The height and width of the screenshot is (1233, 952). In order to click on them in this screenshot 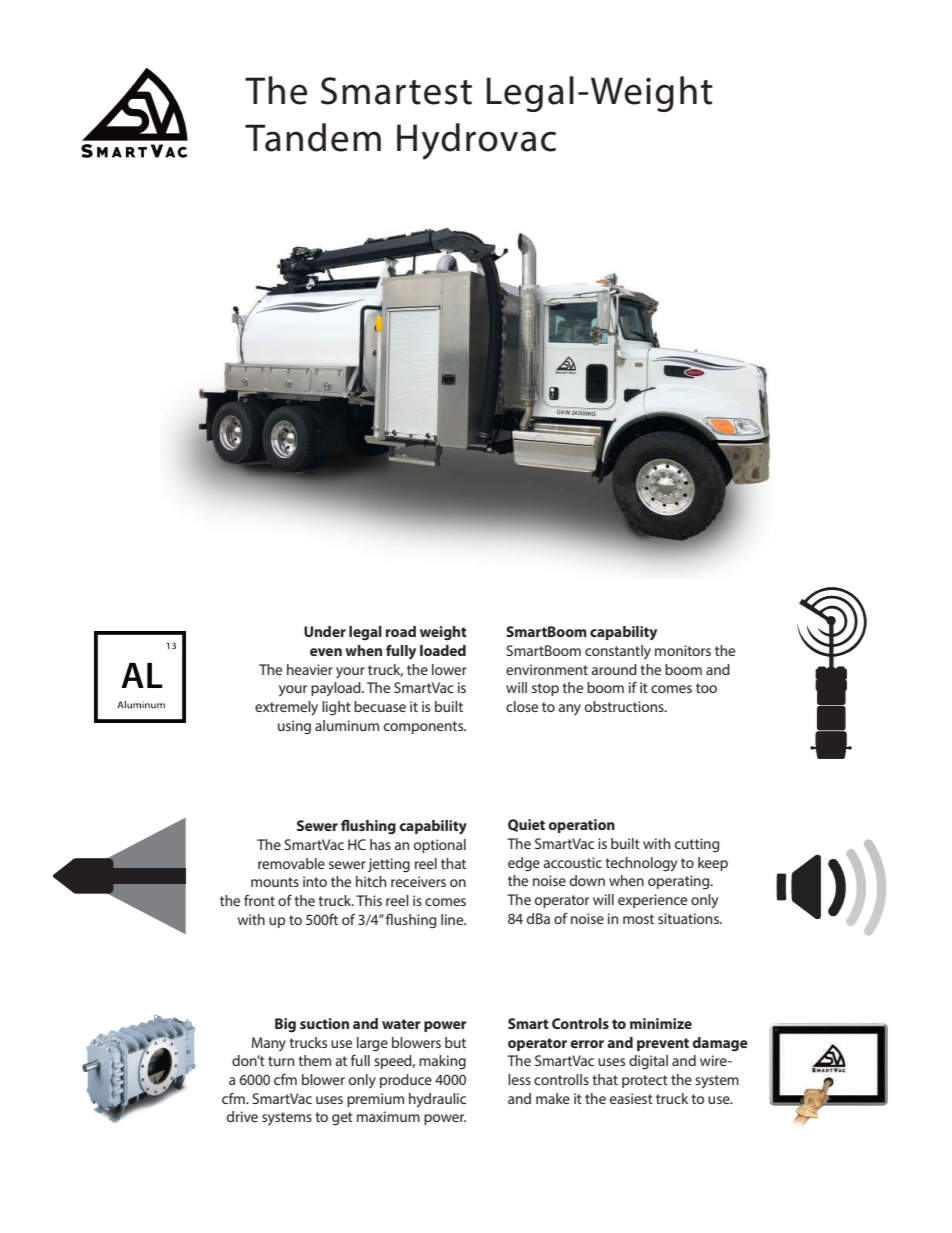, I will do `click(314, 1060)`.
